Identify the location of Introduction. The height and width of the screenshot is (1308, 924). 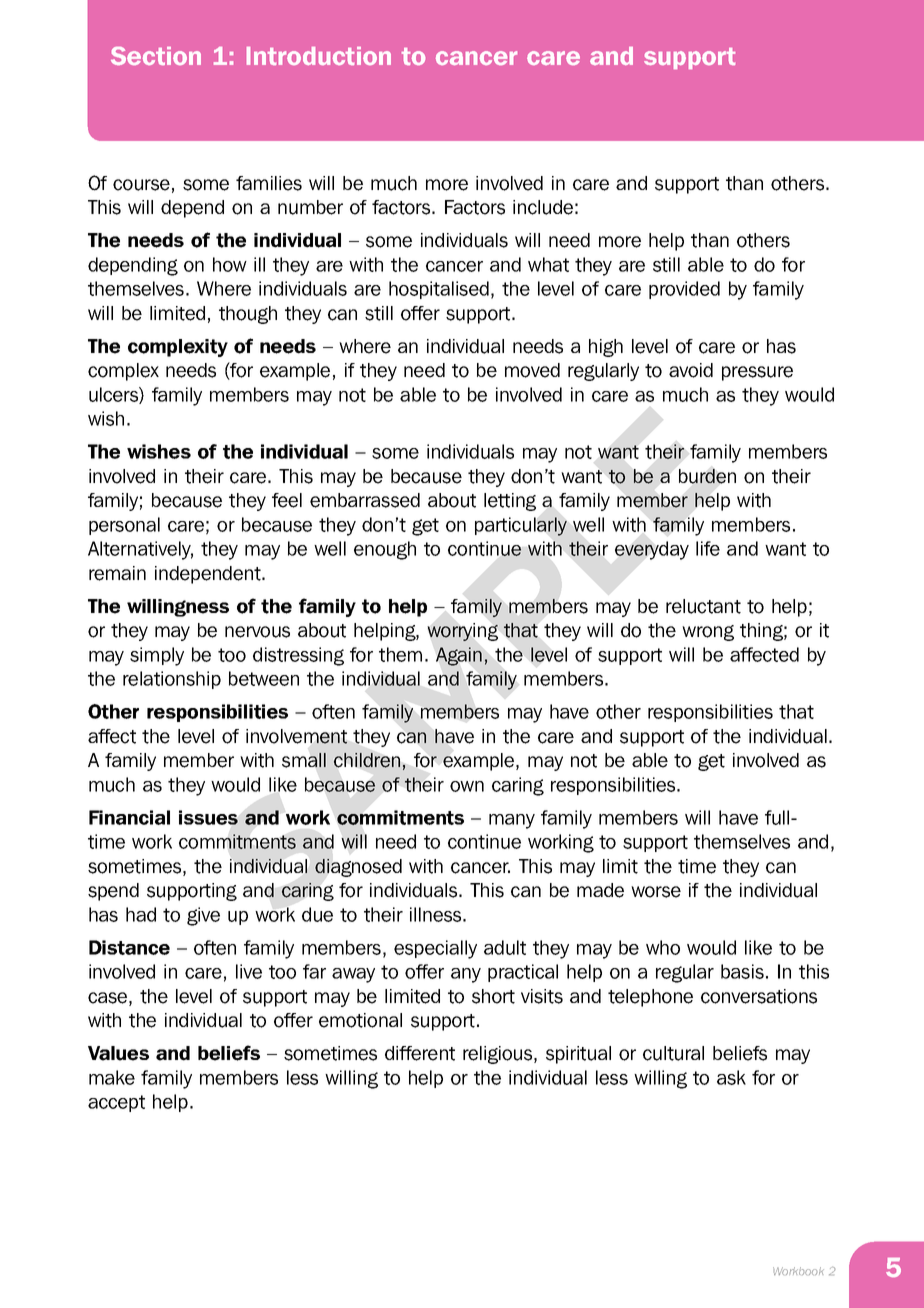
(319, 56).
